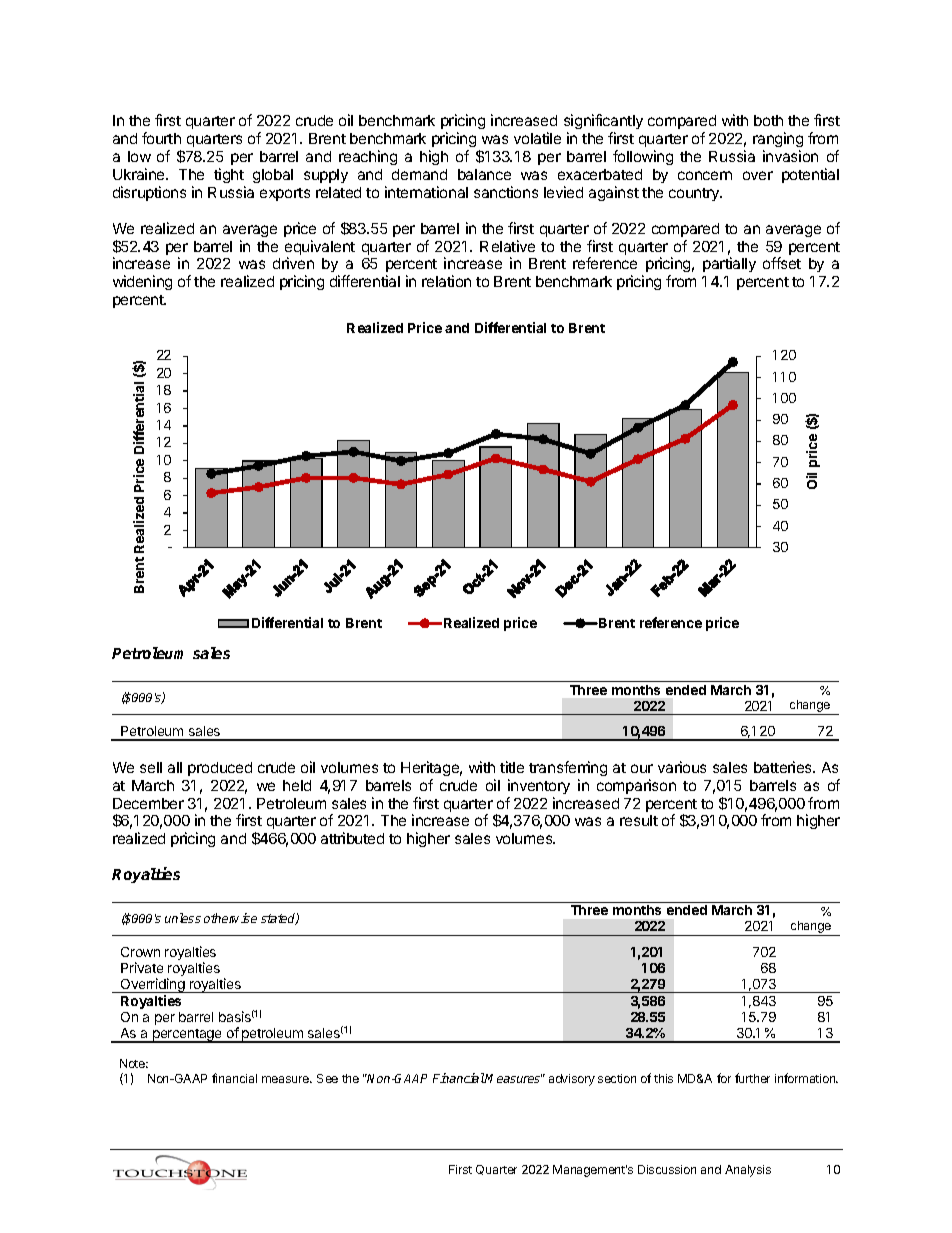  What do you see at coordinates (352, 838) in the screenshot?
I see `attributed` at bounding box center [352, 838].
